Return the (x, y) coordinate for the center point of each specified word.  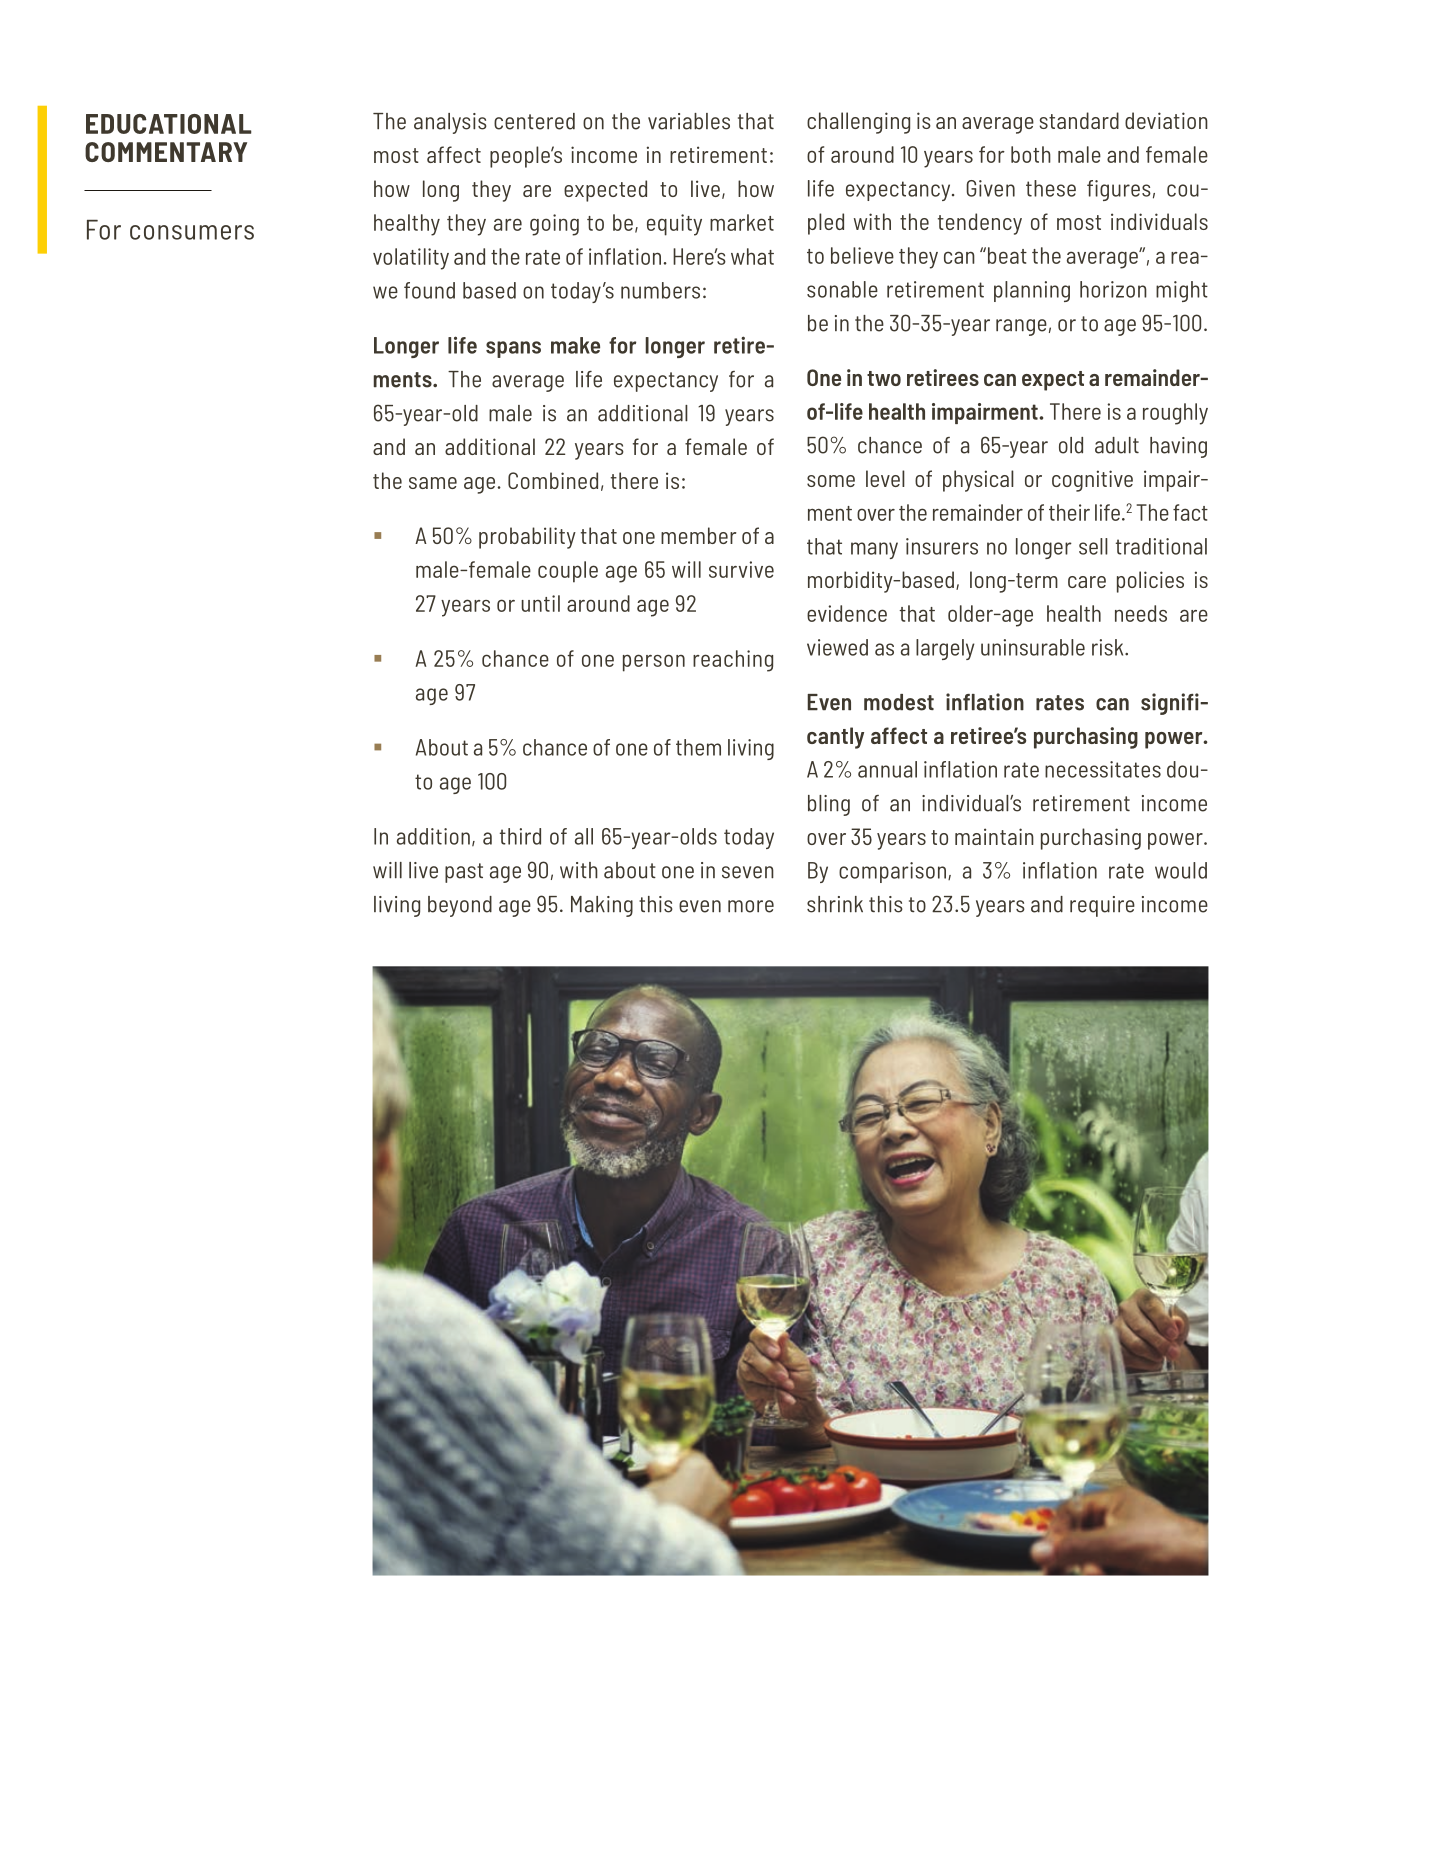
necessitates (1103, 769)
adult (1117, 445)
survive (741, 569)
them (698, 747)
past (464, 873)
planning (1032, 291)
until (540, 603)
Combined (553, 480)
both (1031, 154)
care (1087, 582)
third (520, 836)
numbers (660, 290)
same (433, 483)
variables (689, 121)
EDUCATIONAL (169, 124)
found (429, 290)
